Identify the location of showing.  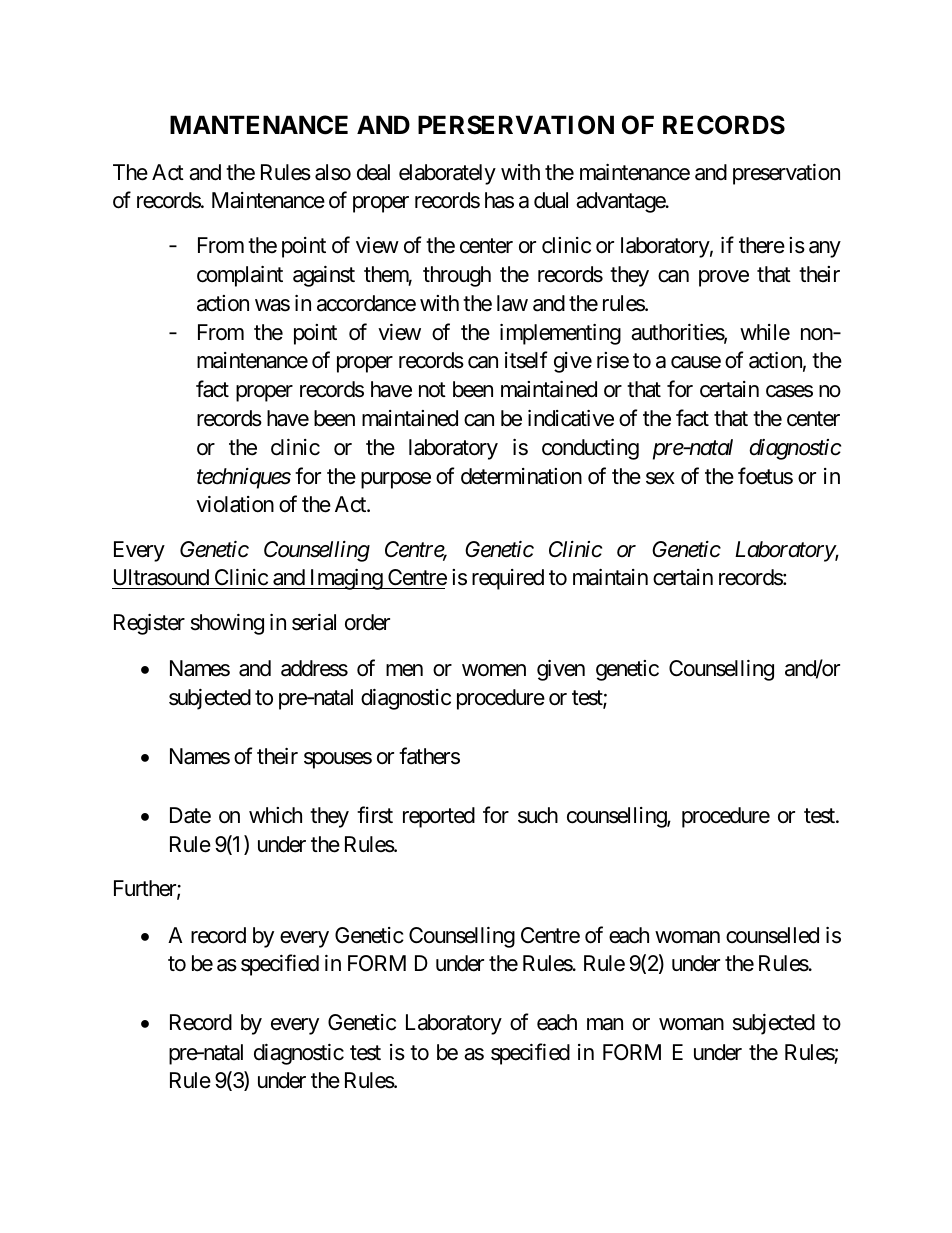
(227, 624).
